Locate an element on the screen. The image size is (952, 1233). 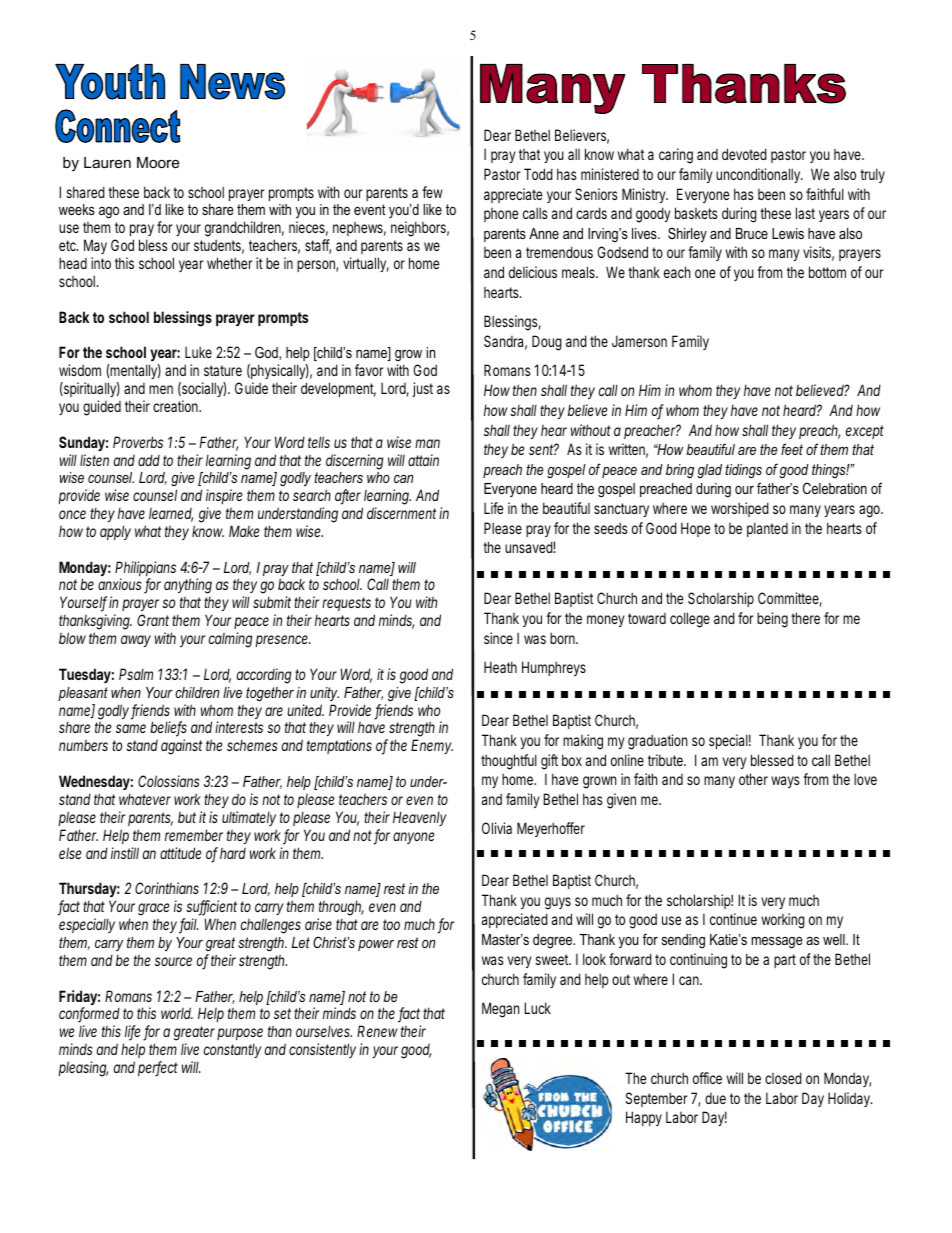
ways is located at coordinates (785, 782).
